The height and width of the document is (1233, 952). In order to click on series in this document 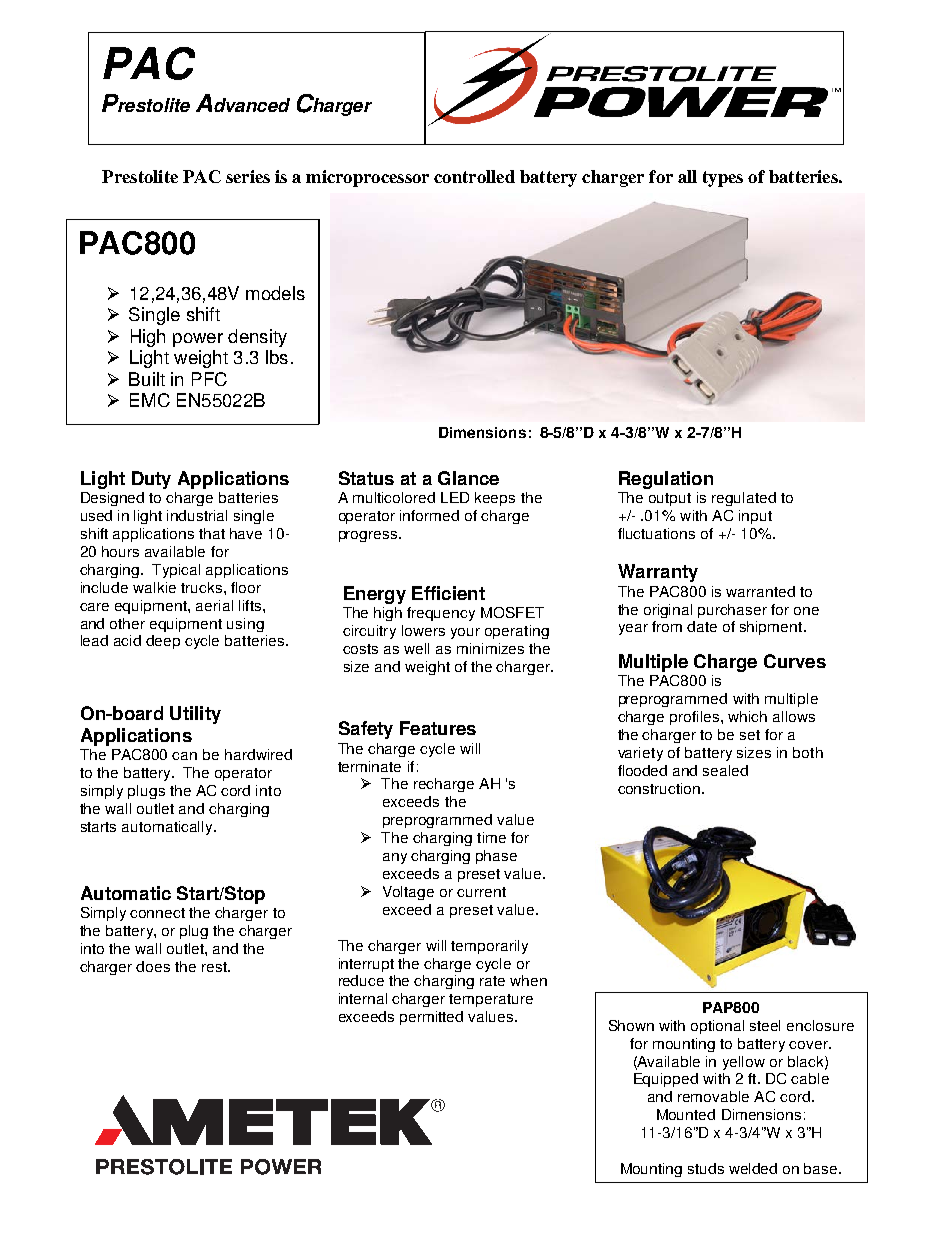, I will do `click(248, 176)`.
